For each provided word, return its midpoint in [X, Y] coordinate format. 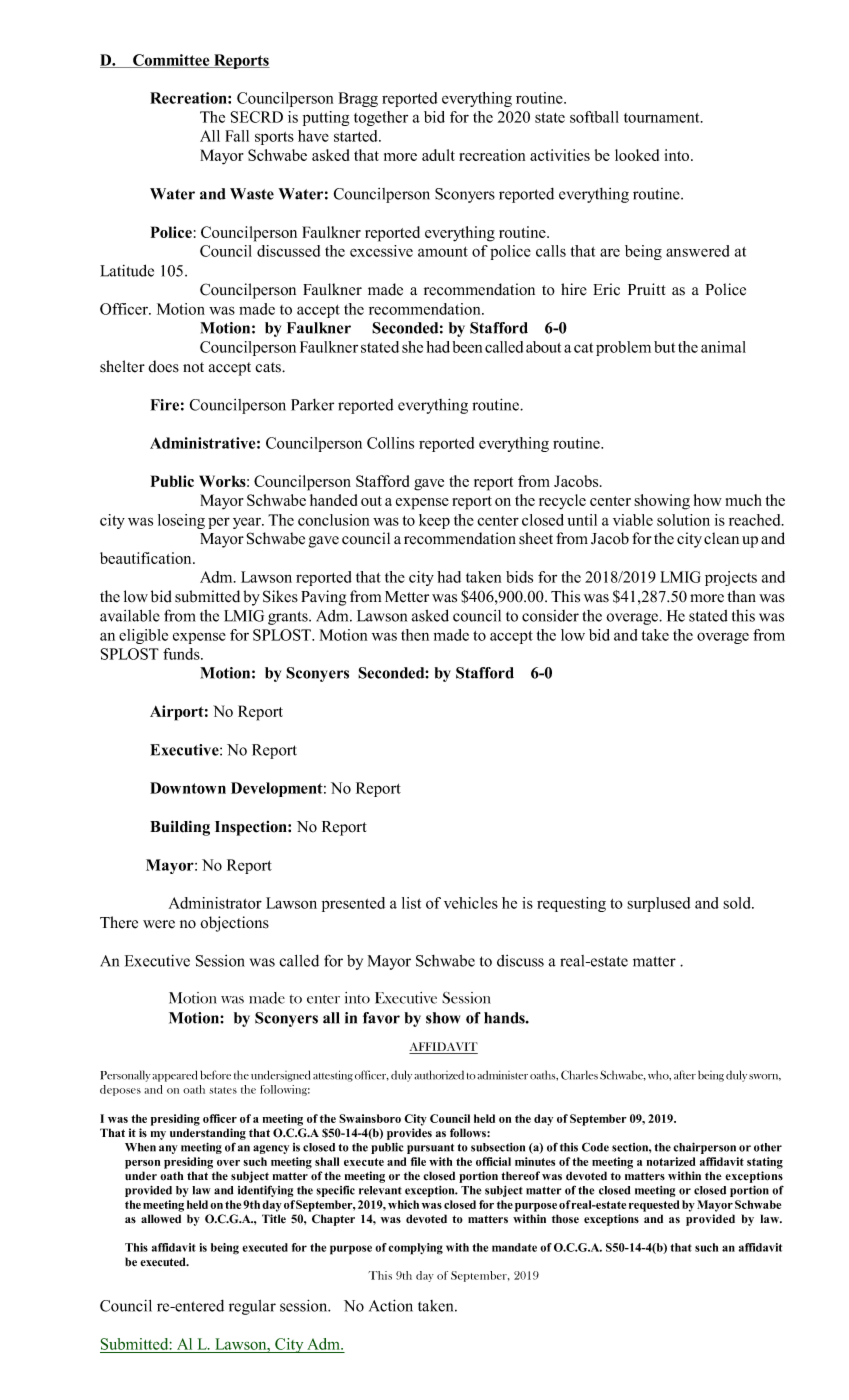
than [742, 596]
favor [381, 1018]
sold [738, 903]
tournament [663, 118]
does [163, 366]
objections [234, 924]
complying [415, 1249]
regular [252, 1307]
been [467, 347]
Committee [171, 61]
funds [182, 654]
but [664, 347]
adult [438, 155]
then [415, 635]
